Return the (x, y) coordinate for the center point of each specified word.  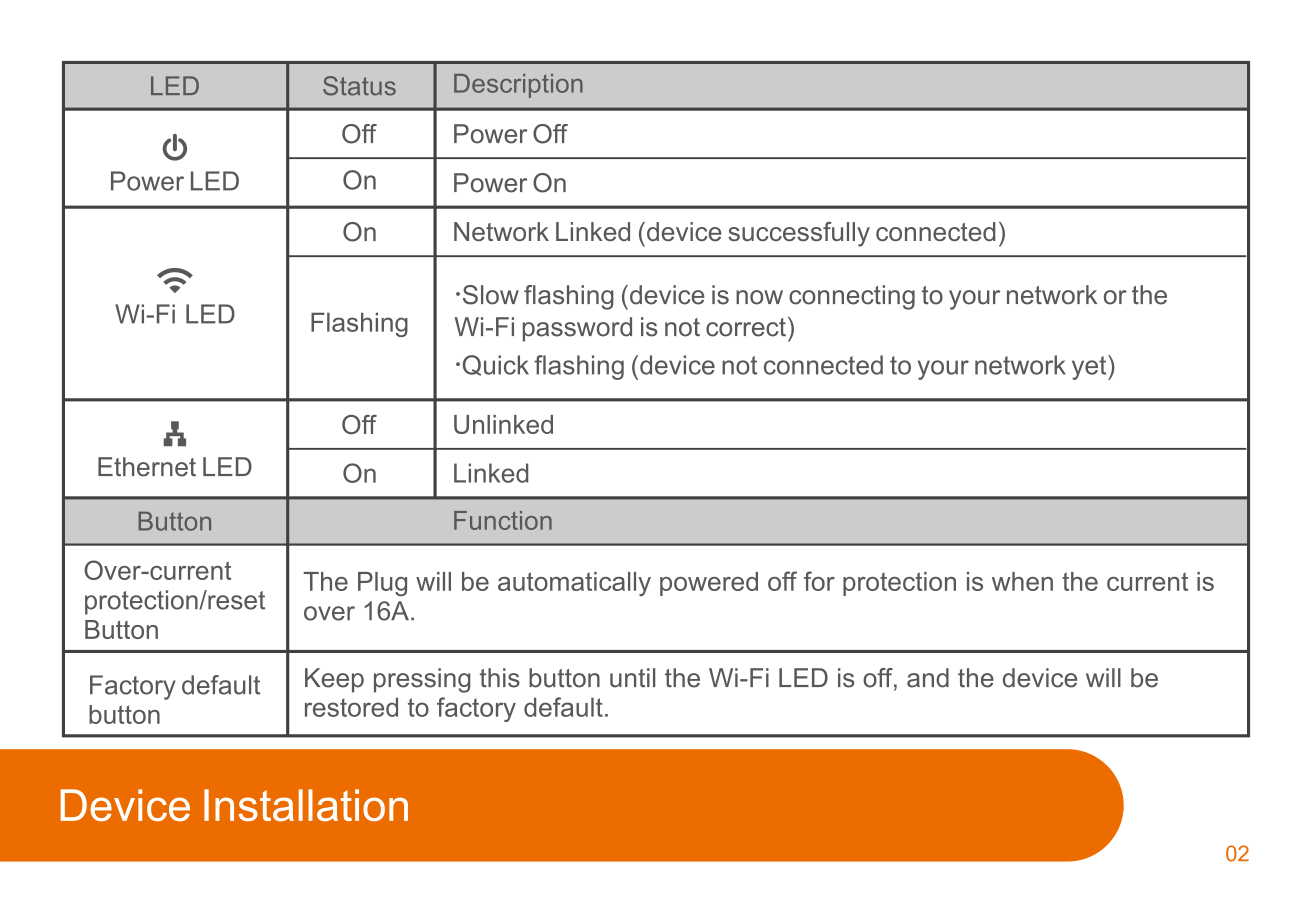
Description (518, 86)
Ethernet (147, 467)
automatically (574, 584)
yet (1090, 367)
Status (359, 86)
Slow (491, 295)
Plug (382, 584)
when (1022, 581)
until (632, 678)
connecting (852, 297)
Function (503, 520)
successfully (799, 234)
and (928, 678)
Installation (306, 805)
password (577, 329)
